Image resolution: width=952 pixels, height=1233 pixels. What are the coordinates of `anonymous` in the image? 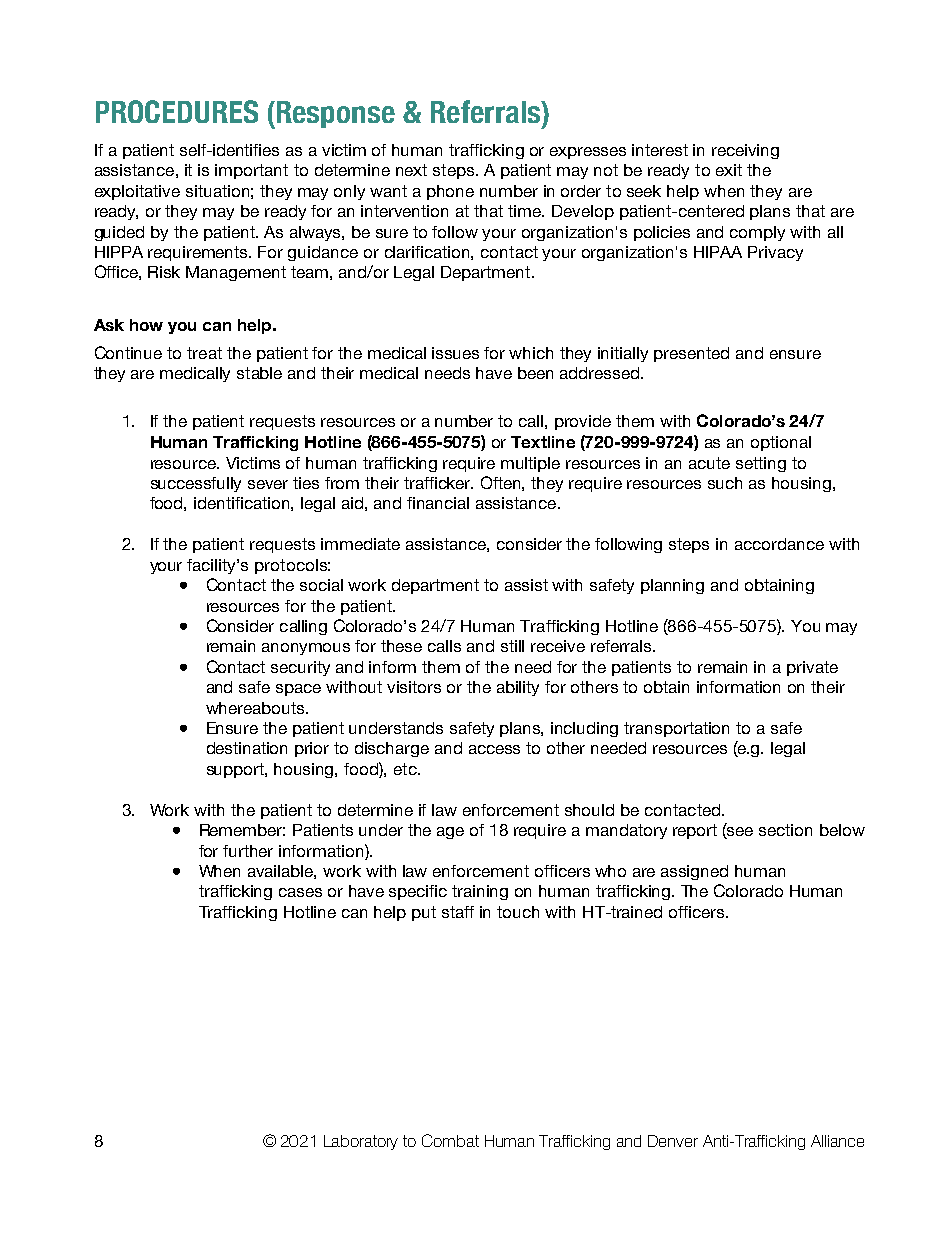 It's located at (306, 649).
